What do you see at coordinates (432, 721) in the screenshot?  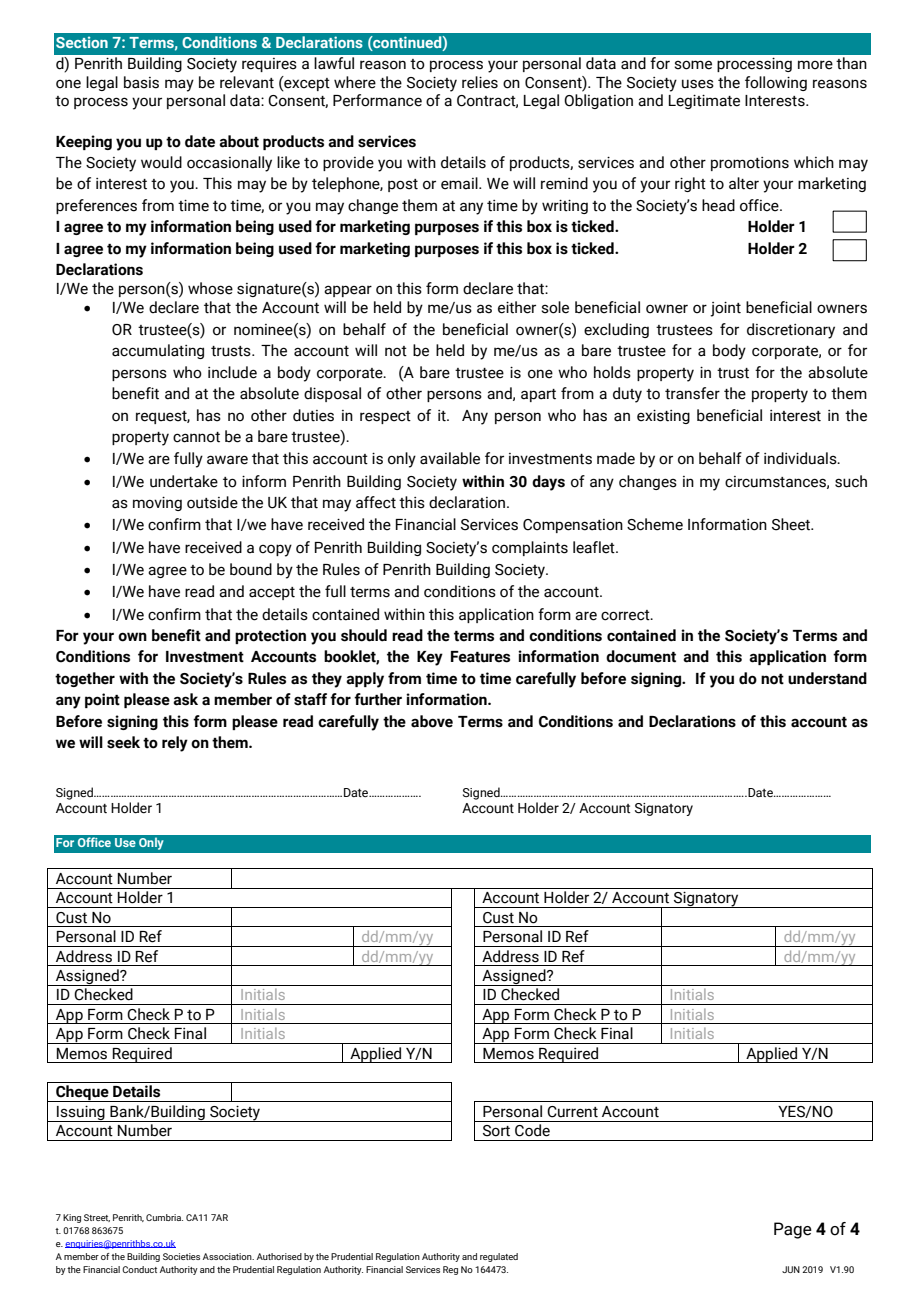 I see `above` at bounding box center [432, 721].
